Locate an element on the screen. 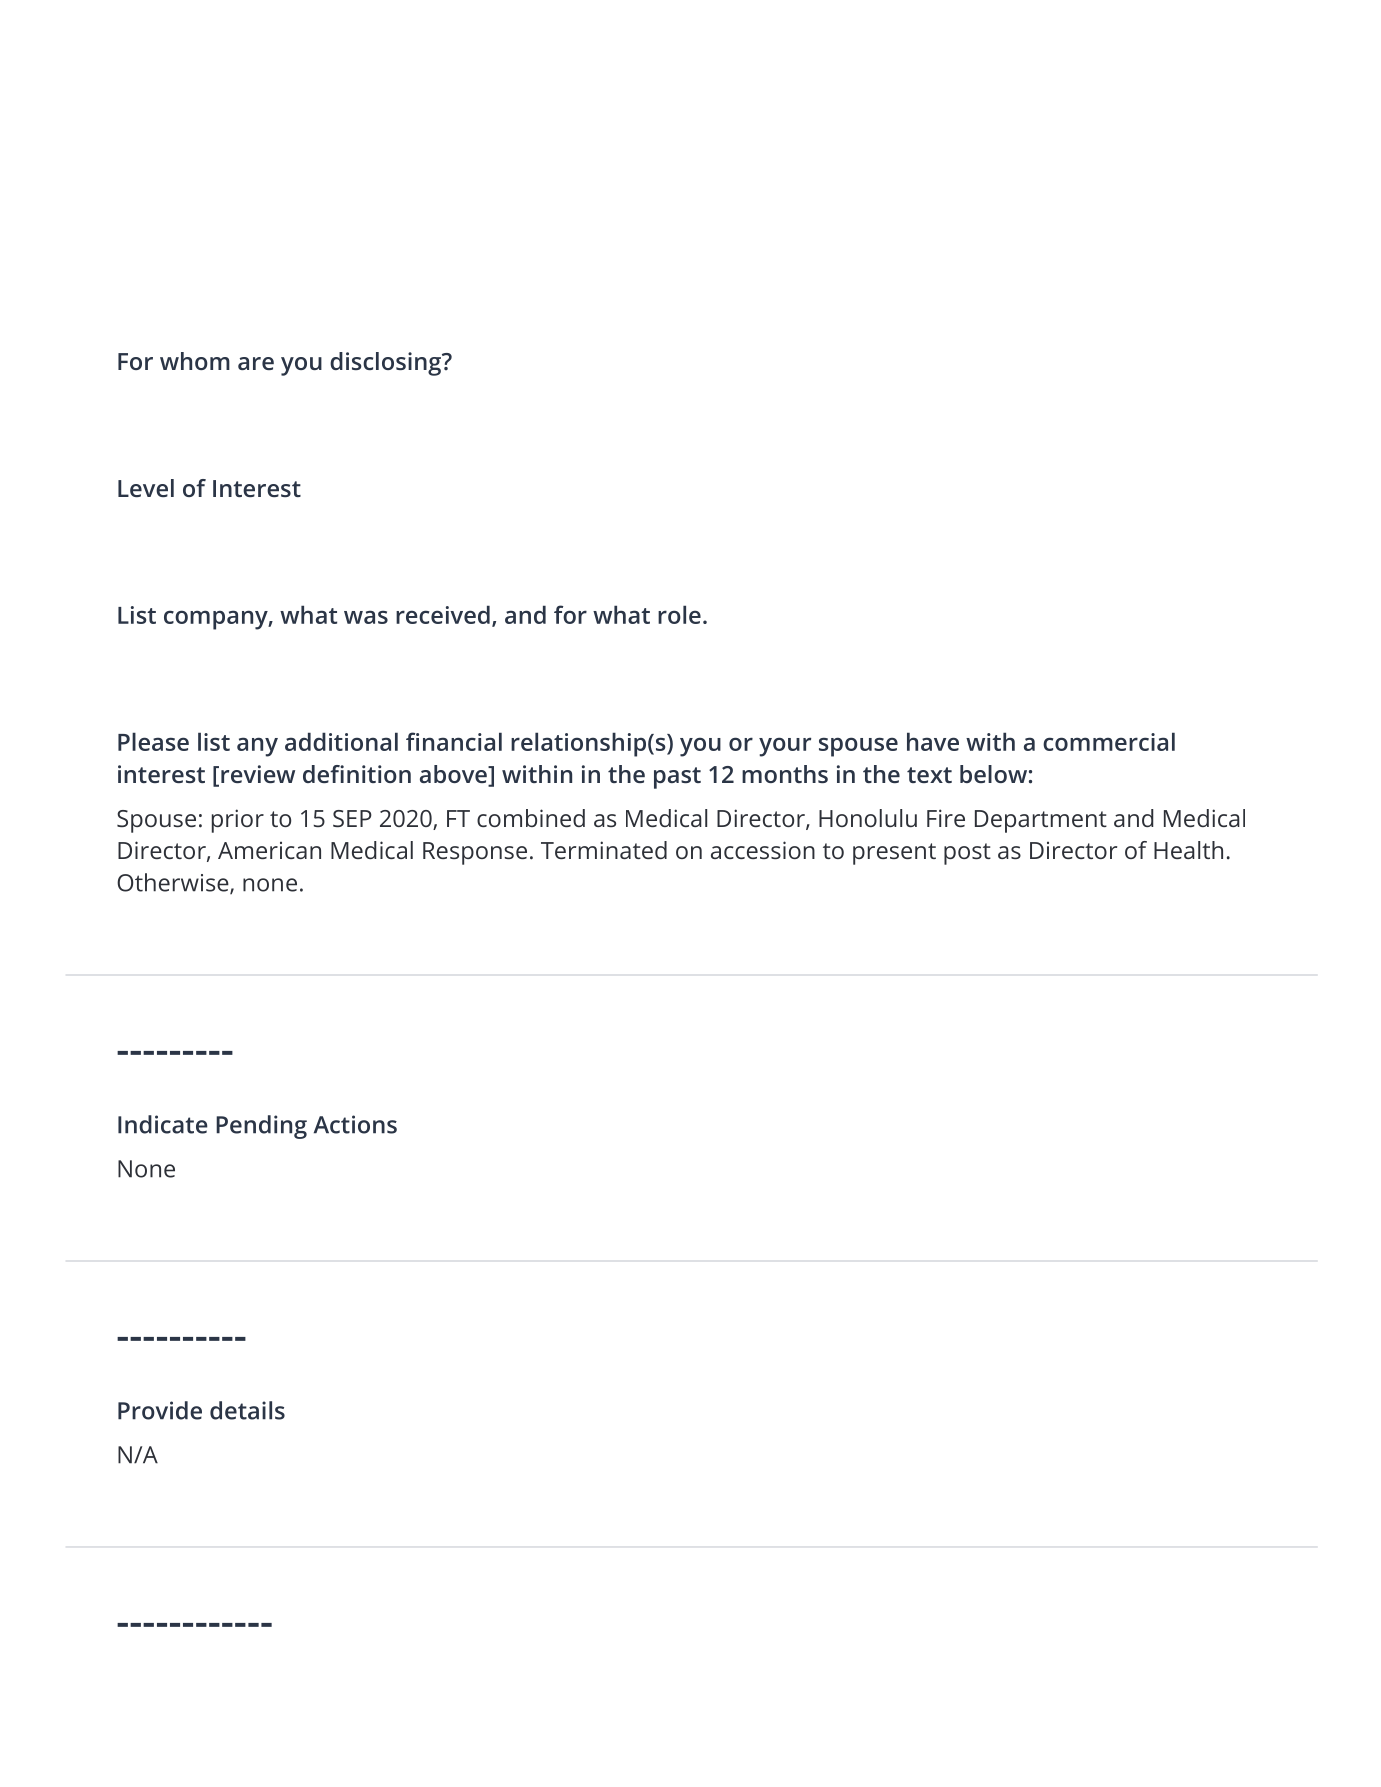 The width and height of the screenshot is (1381, 1787). post is located at coordinates (967, 854).
